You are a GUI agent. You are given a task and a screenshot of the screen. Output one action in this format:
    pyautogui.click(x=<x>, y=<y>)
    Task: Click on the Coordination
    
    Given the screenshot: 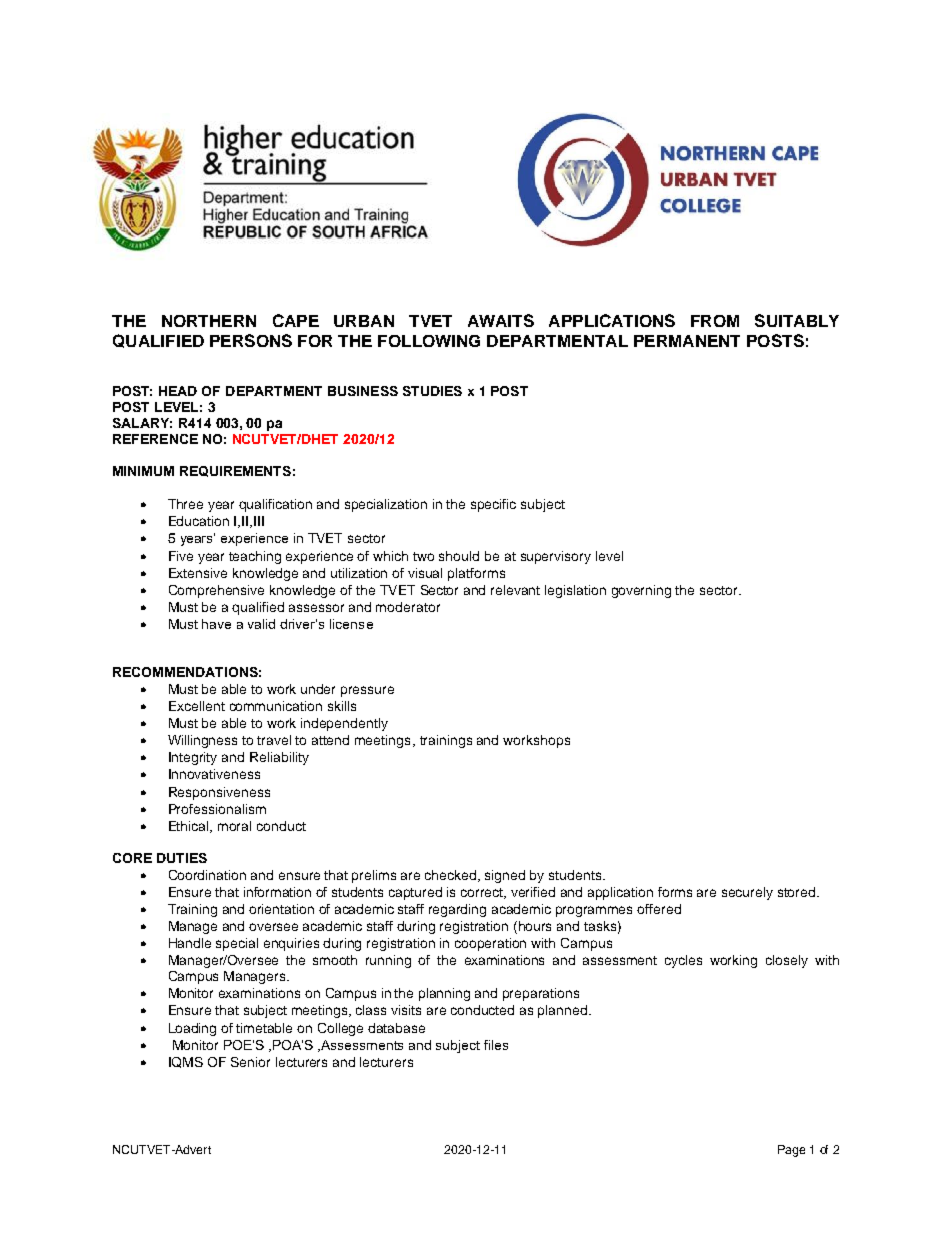 What is the action you would take?
    pyautogui.click(x=207, y=875)
